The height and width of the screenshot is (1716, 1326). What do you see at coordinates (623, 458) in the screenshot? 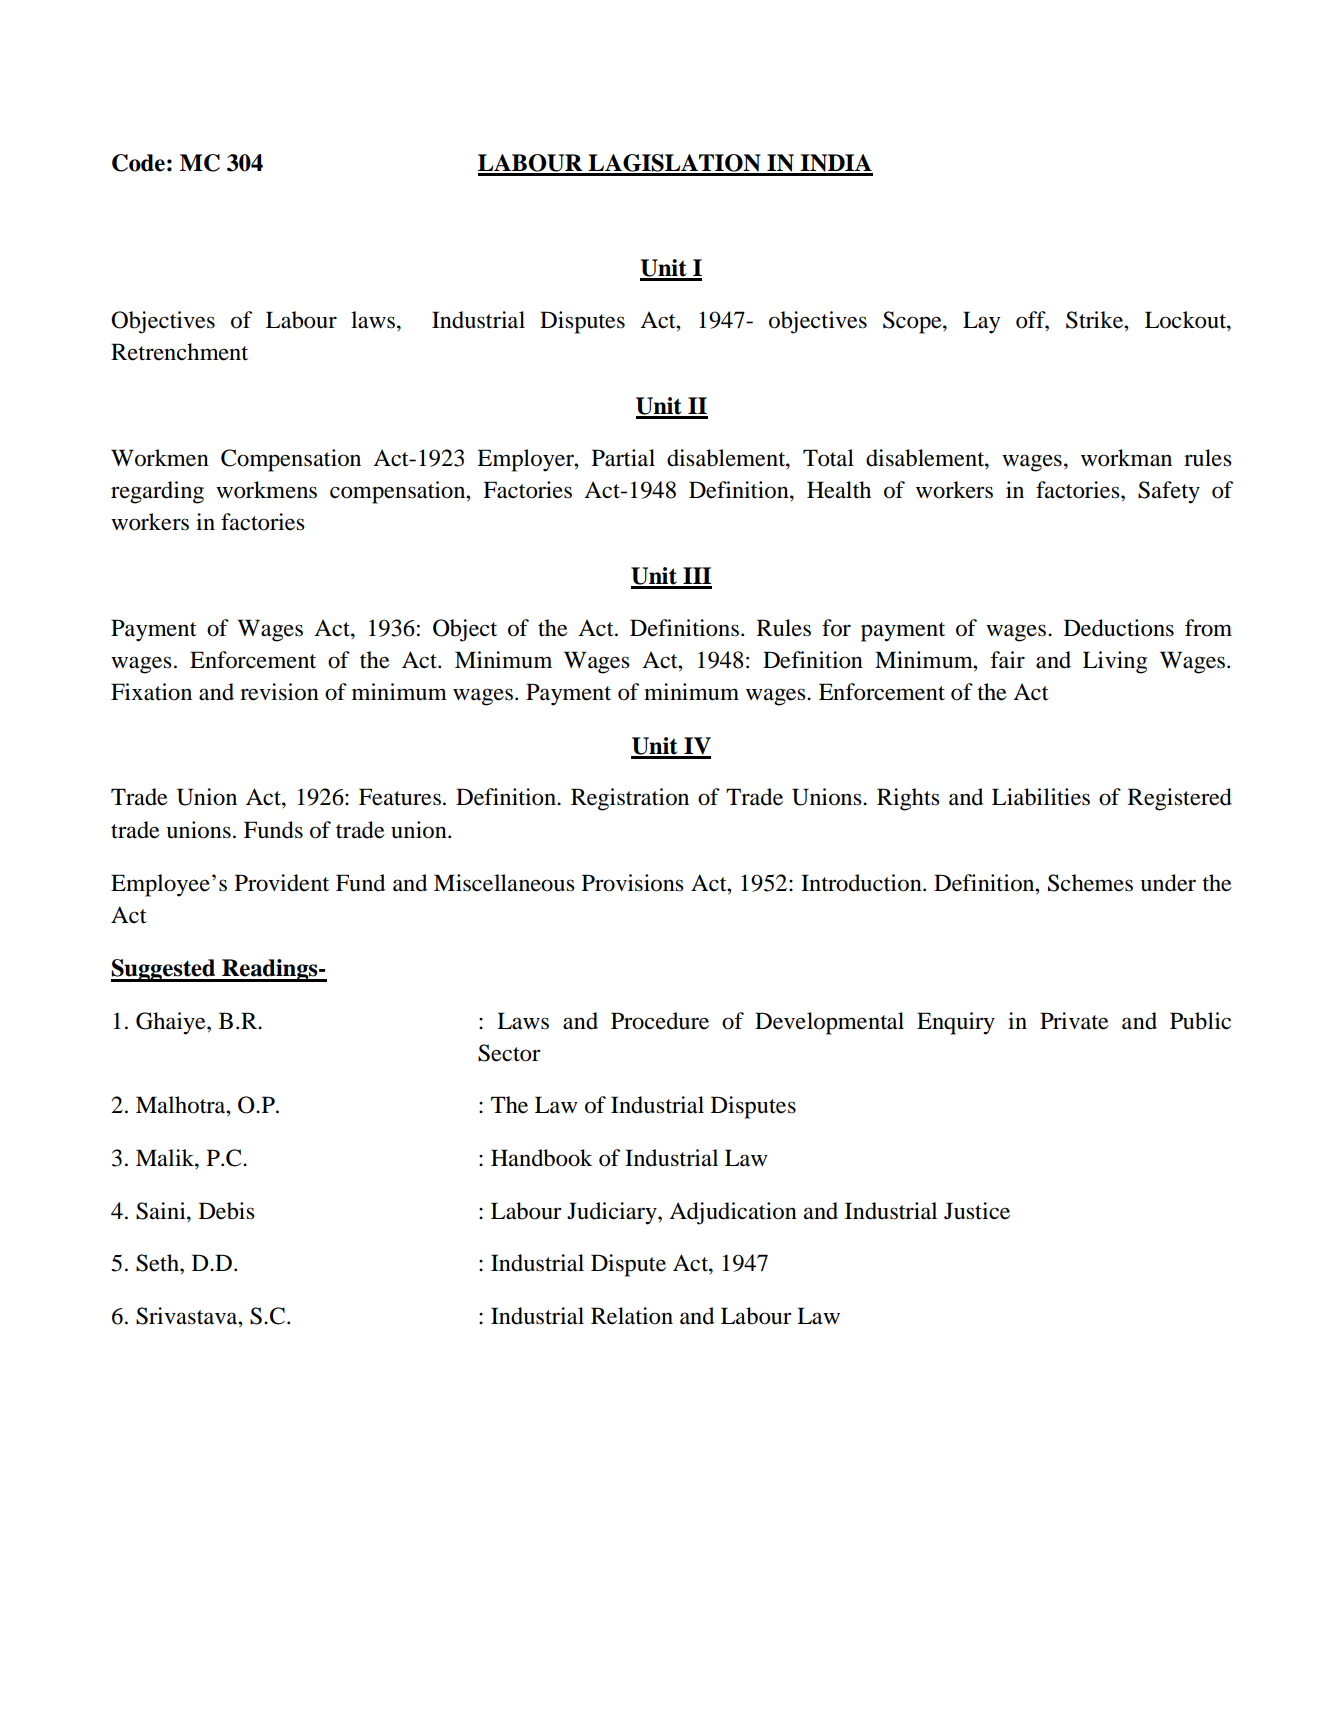
I see `Partial` at bounding box center [623, 458].
